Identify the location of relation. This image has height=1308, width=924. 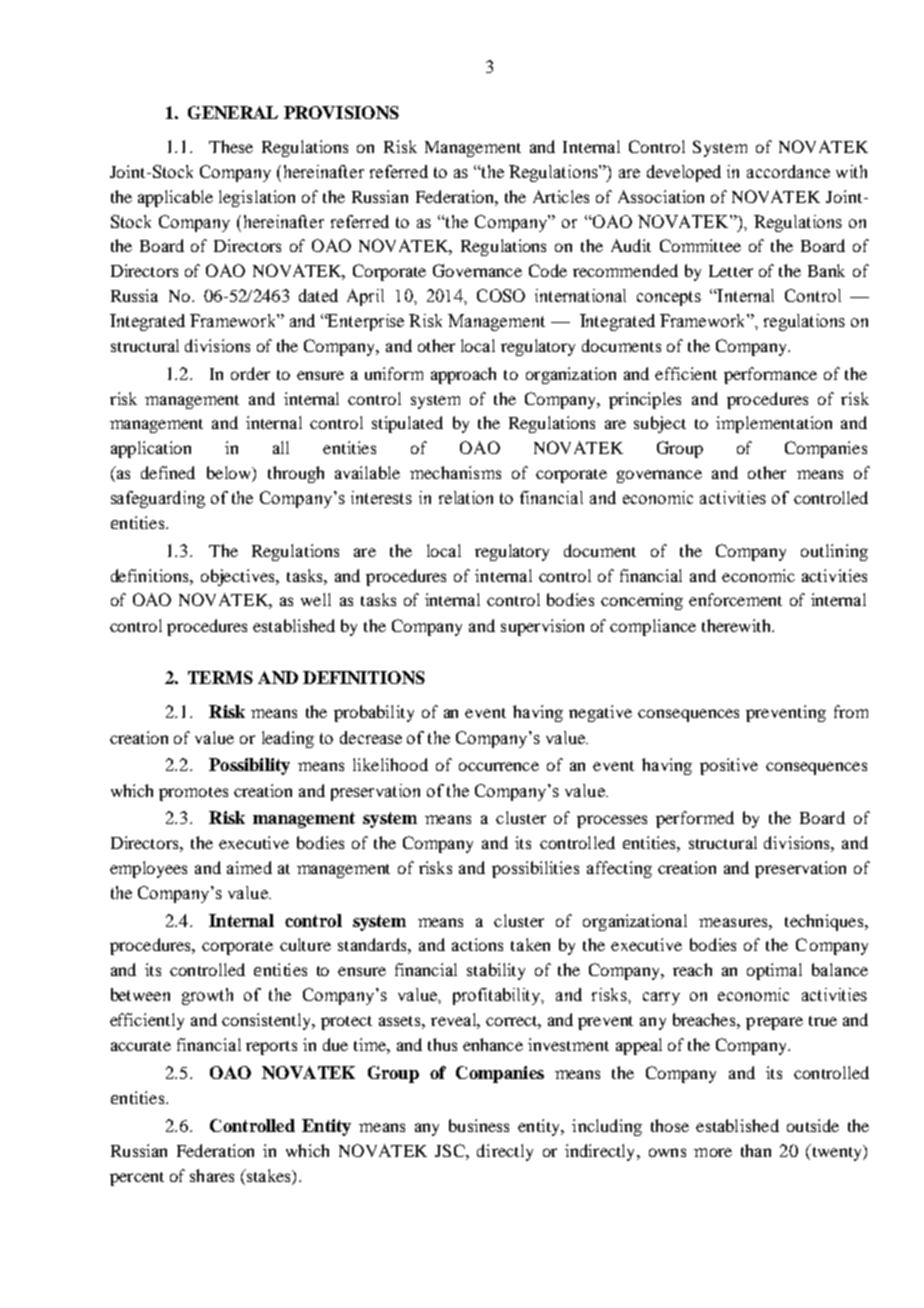
(466, 497).
